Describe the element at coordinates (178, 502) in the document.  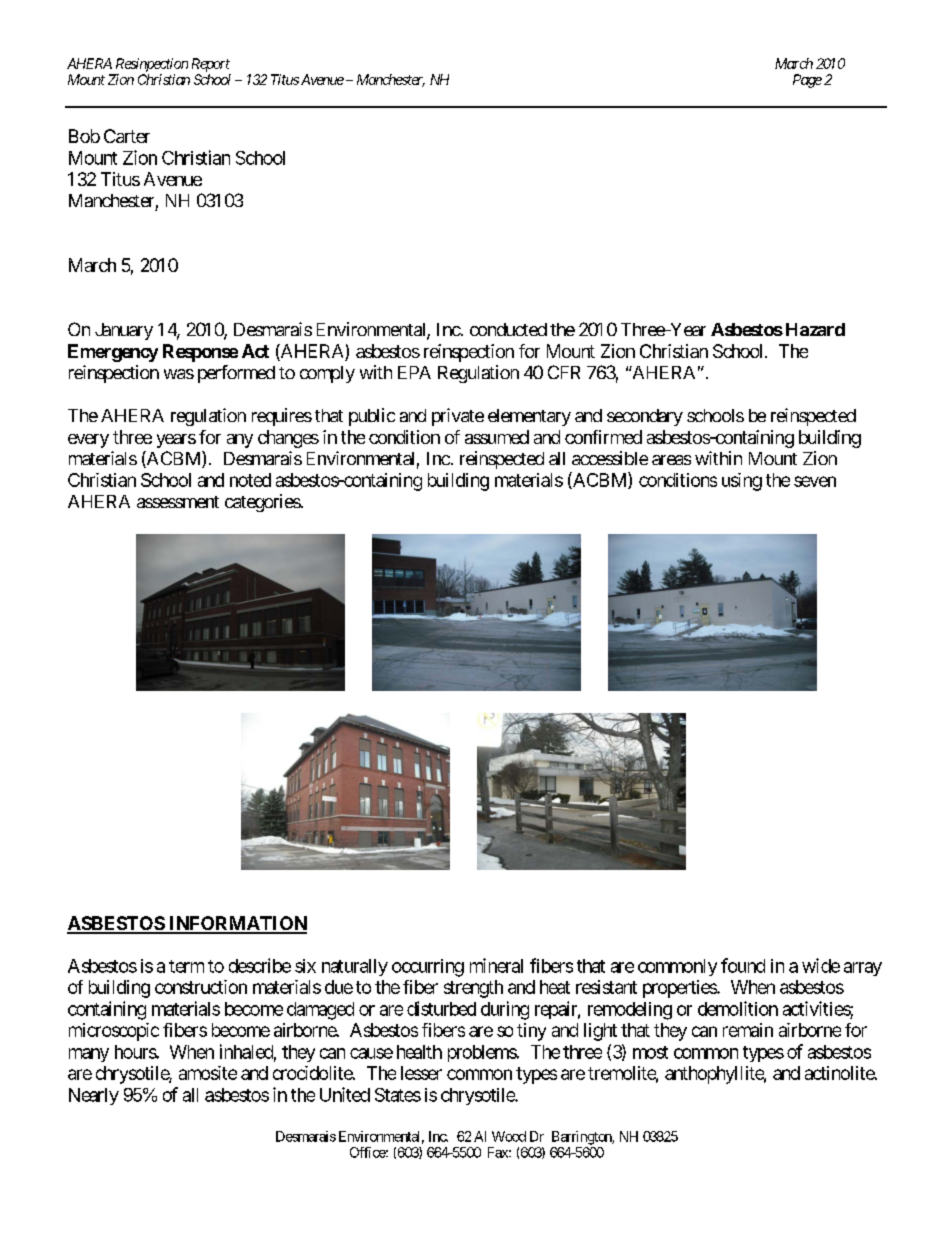
I see `assessment` at that location.
